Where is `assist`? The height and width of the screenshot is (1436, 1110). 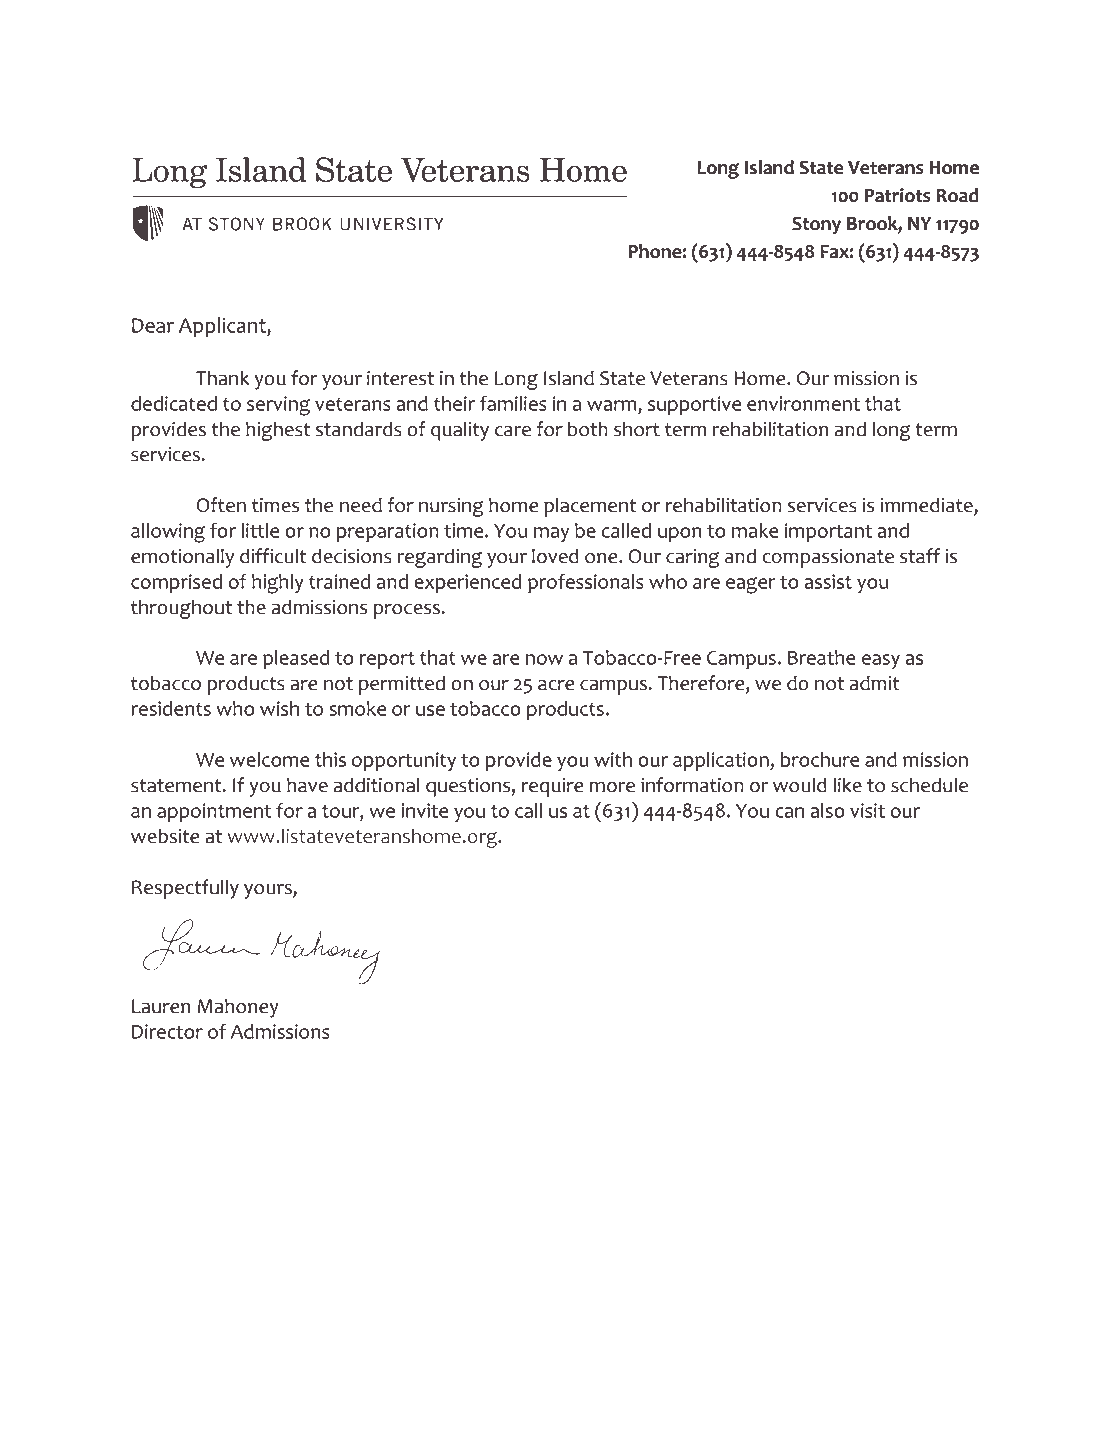 assist is located at coordinates (828, 581).
